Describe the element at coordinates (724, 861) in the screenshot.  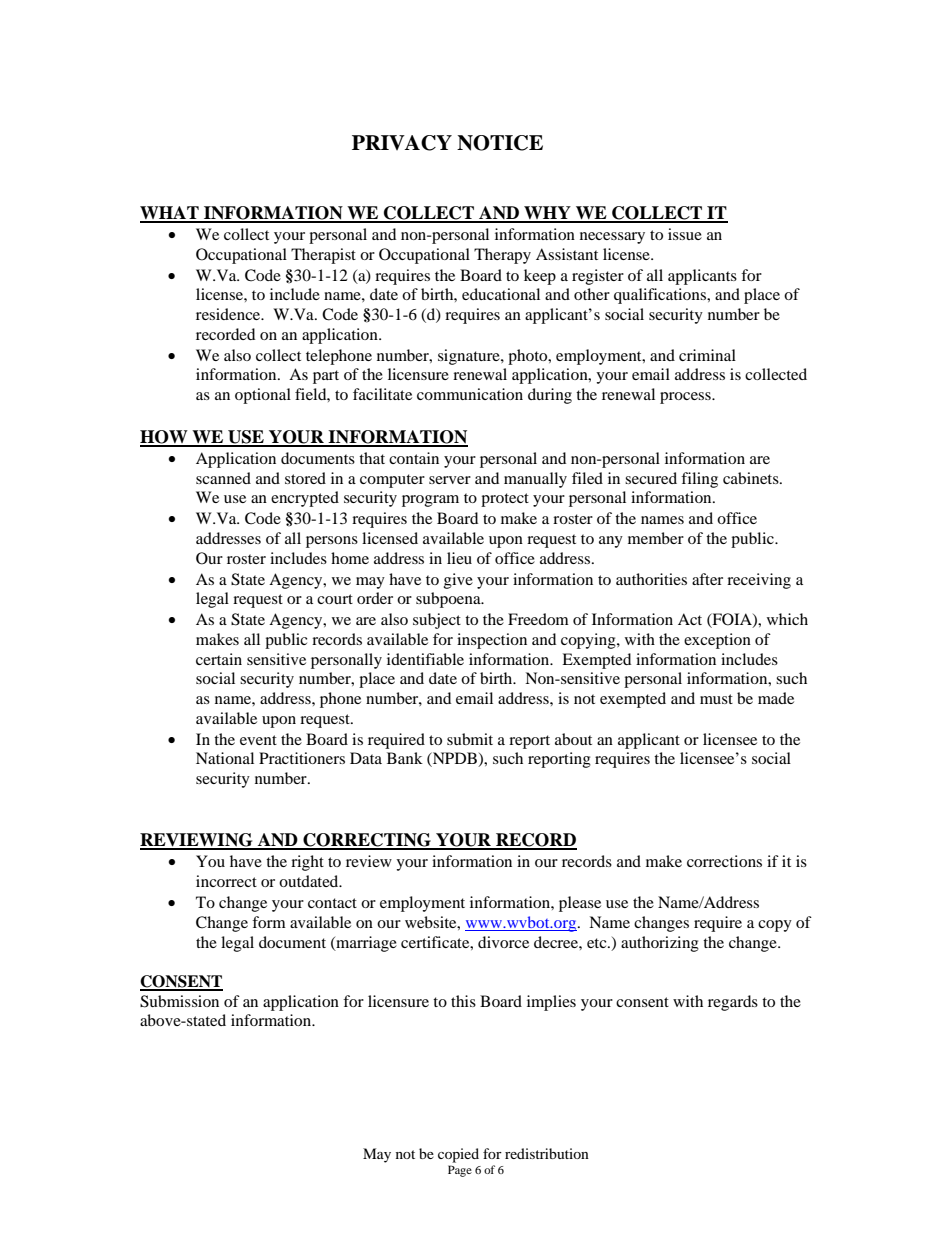
I see `corrections` at that location.
